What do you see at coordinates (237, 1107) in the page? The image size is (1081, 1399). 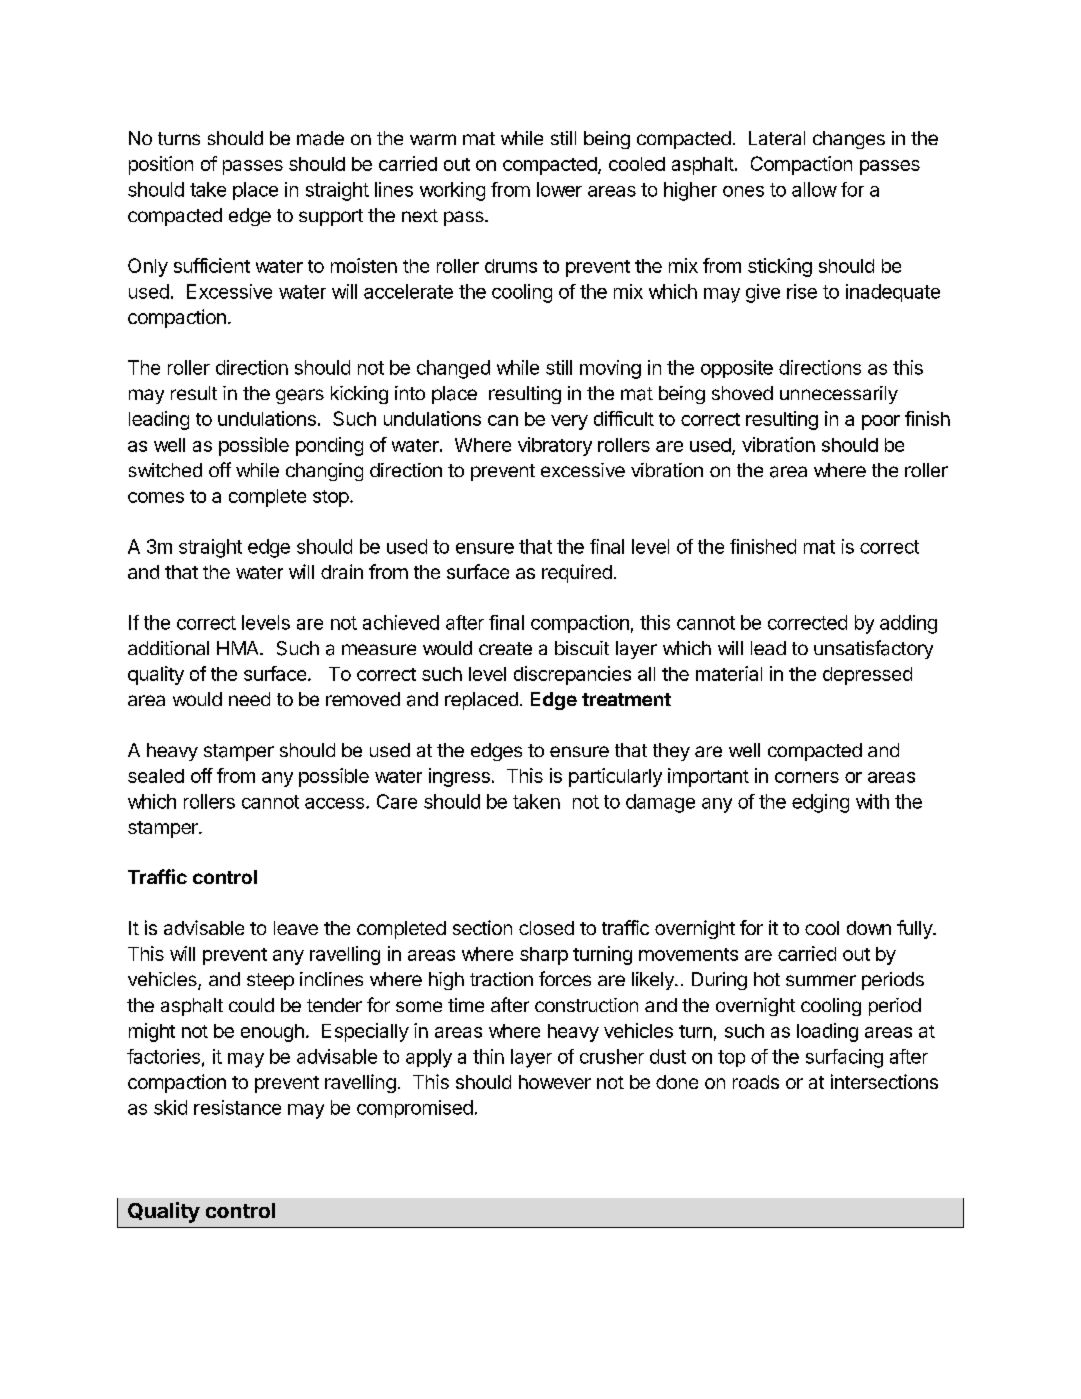 I see `resistance` at bounding box center [237, 1107].
